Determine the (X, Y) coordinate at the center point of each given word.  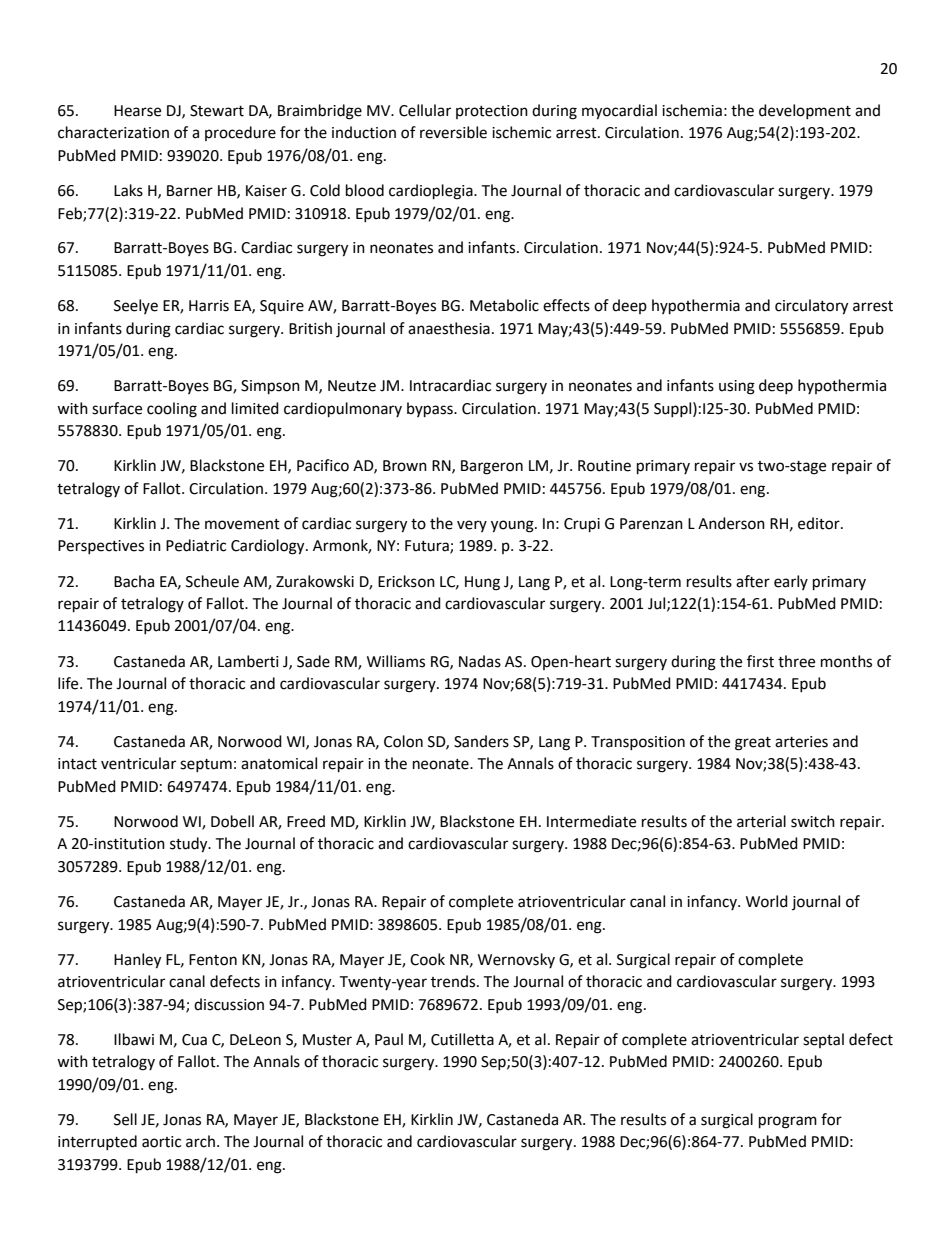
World (767, 901)
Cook (427, 959)
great (753, 744)
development (805, 111)
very (472, 526)
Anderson (731, 523)
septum (206, 765)
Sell (125, 1119)
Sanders (481, 741)
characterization (113, 132)
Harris (209, 306)
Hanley (137, 961)
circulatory (811, 307)
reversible (453, 132)
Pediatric (196, 545)
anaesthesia (449, 328)
